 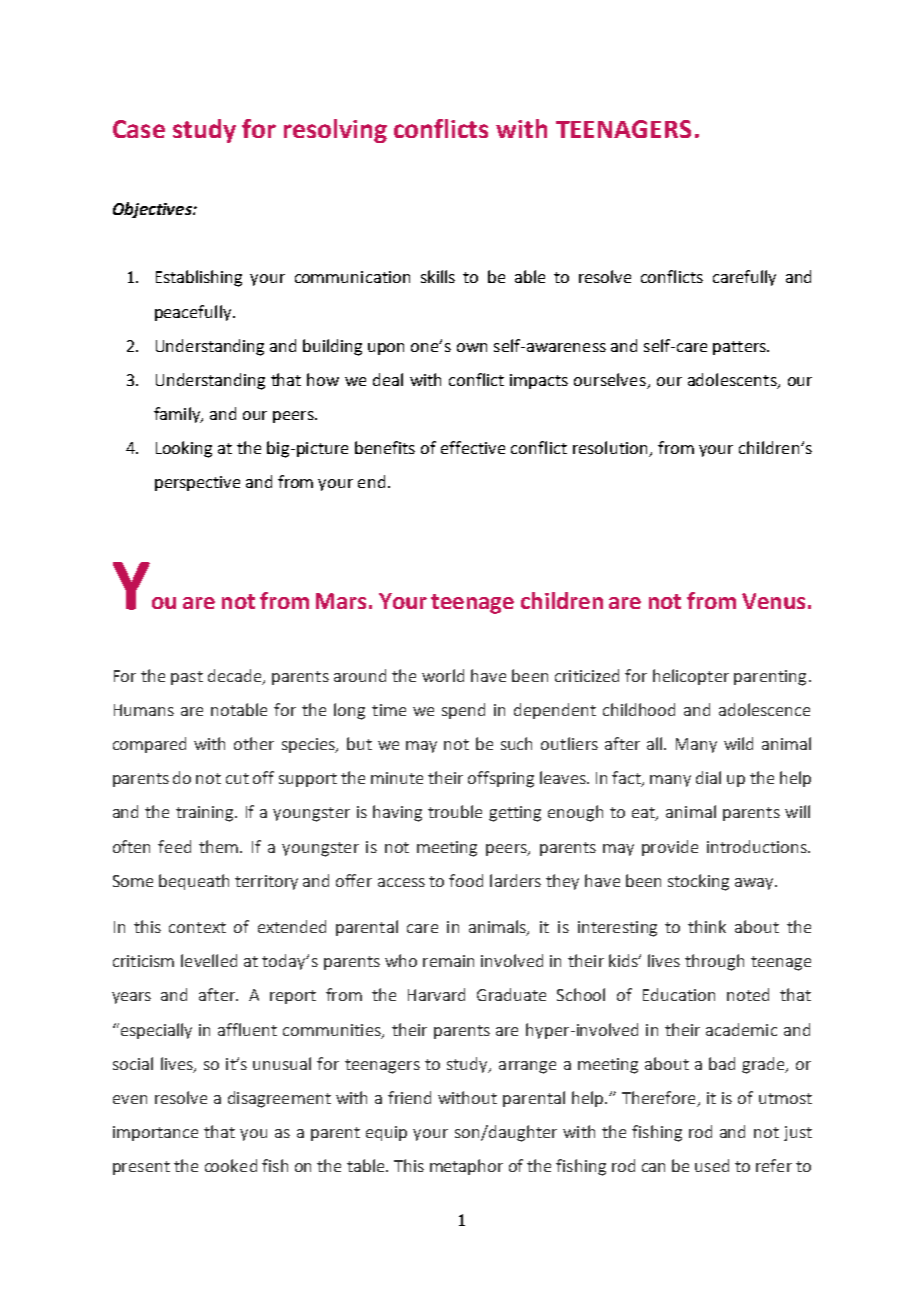 I want to click on training, so click(x=206, y=814).
